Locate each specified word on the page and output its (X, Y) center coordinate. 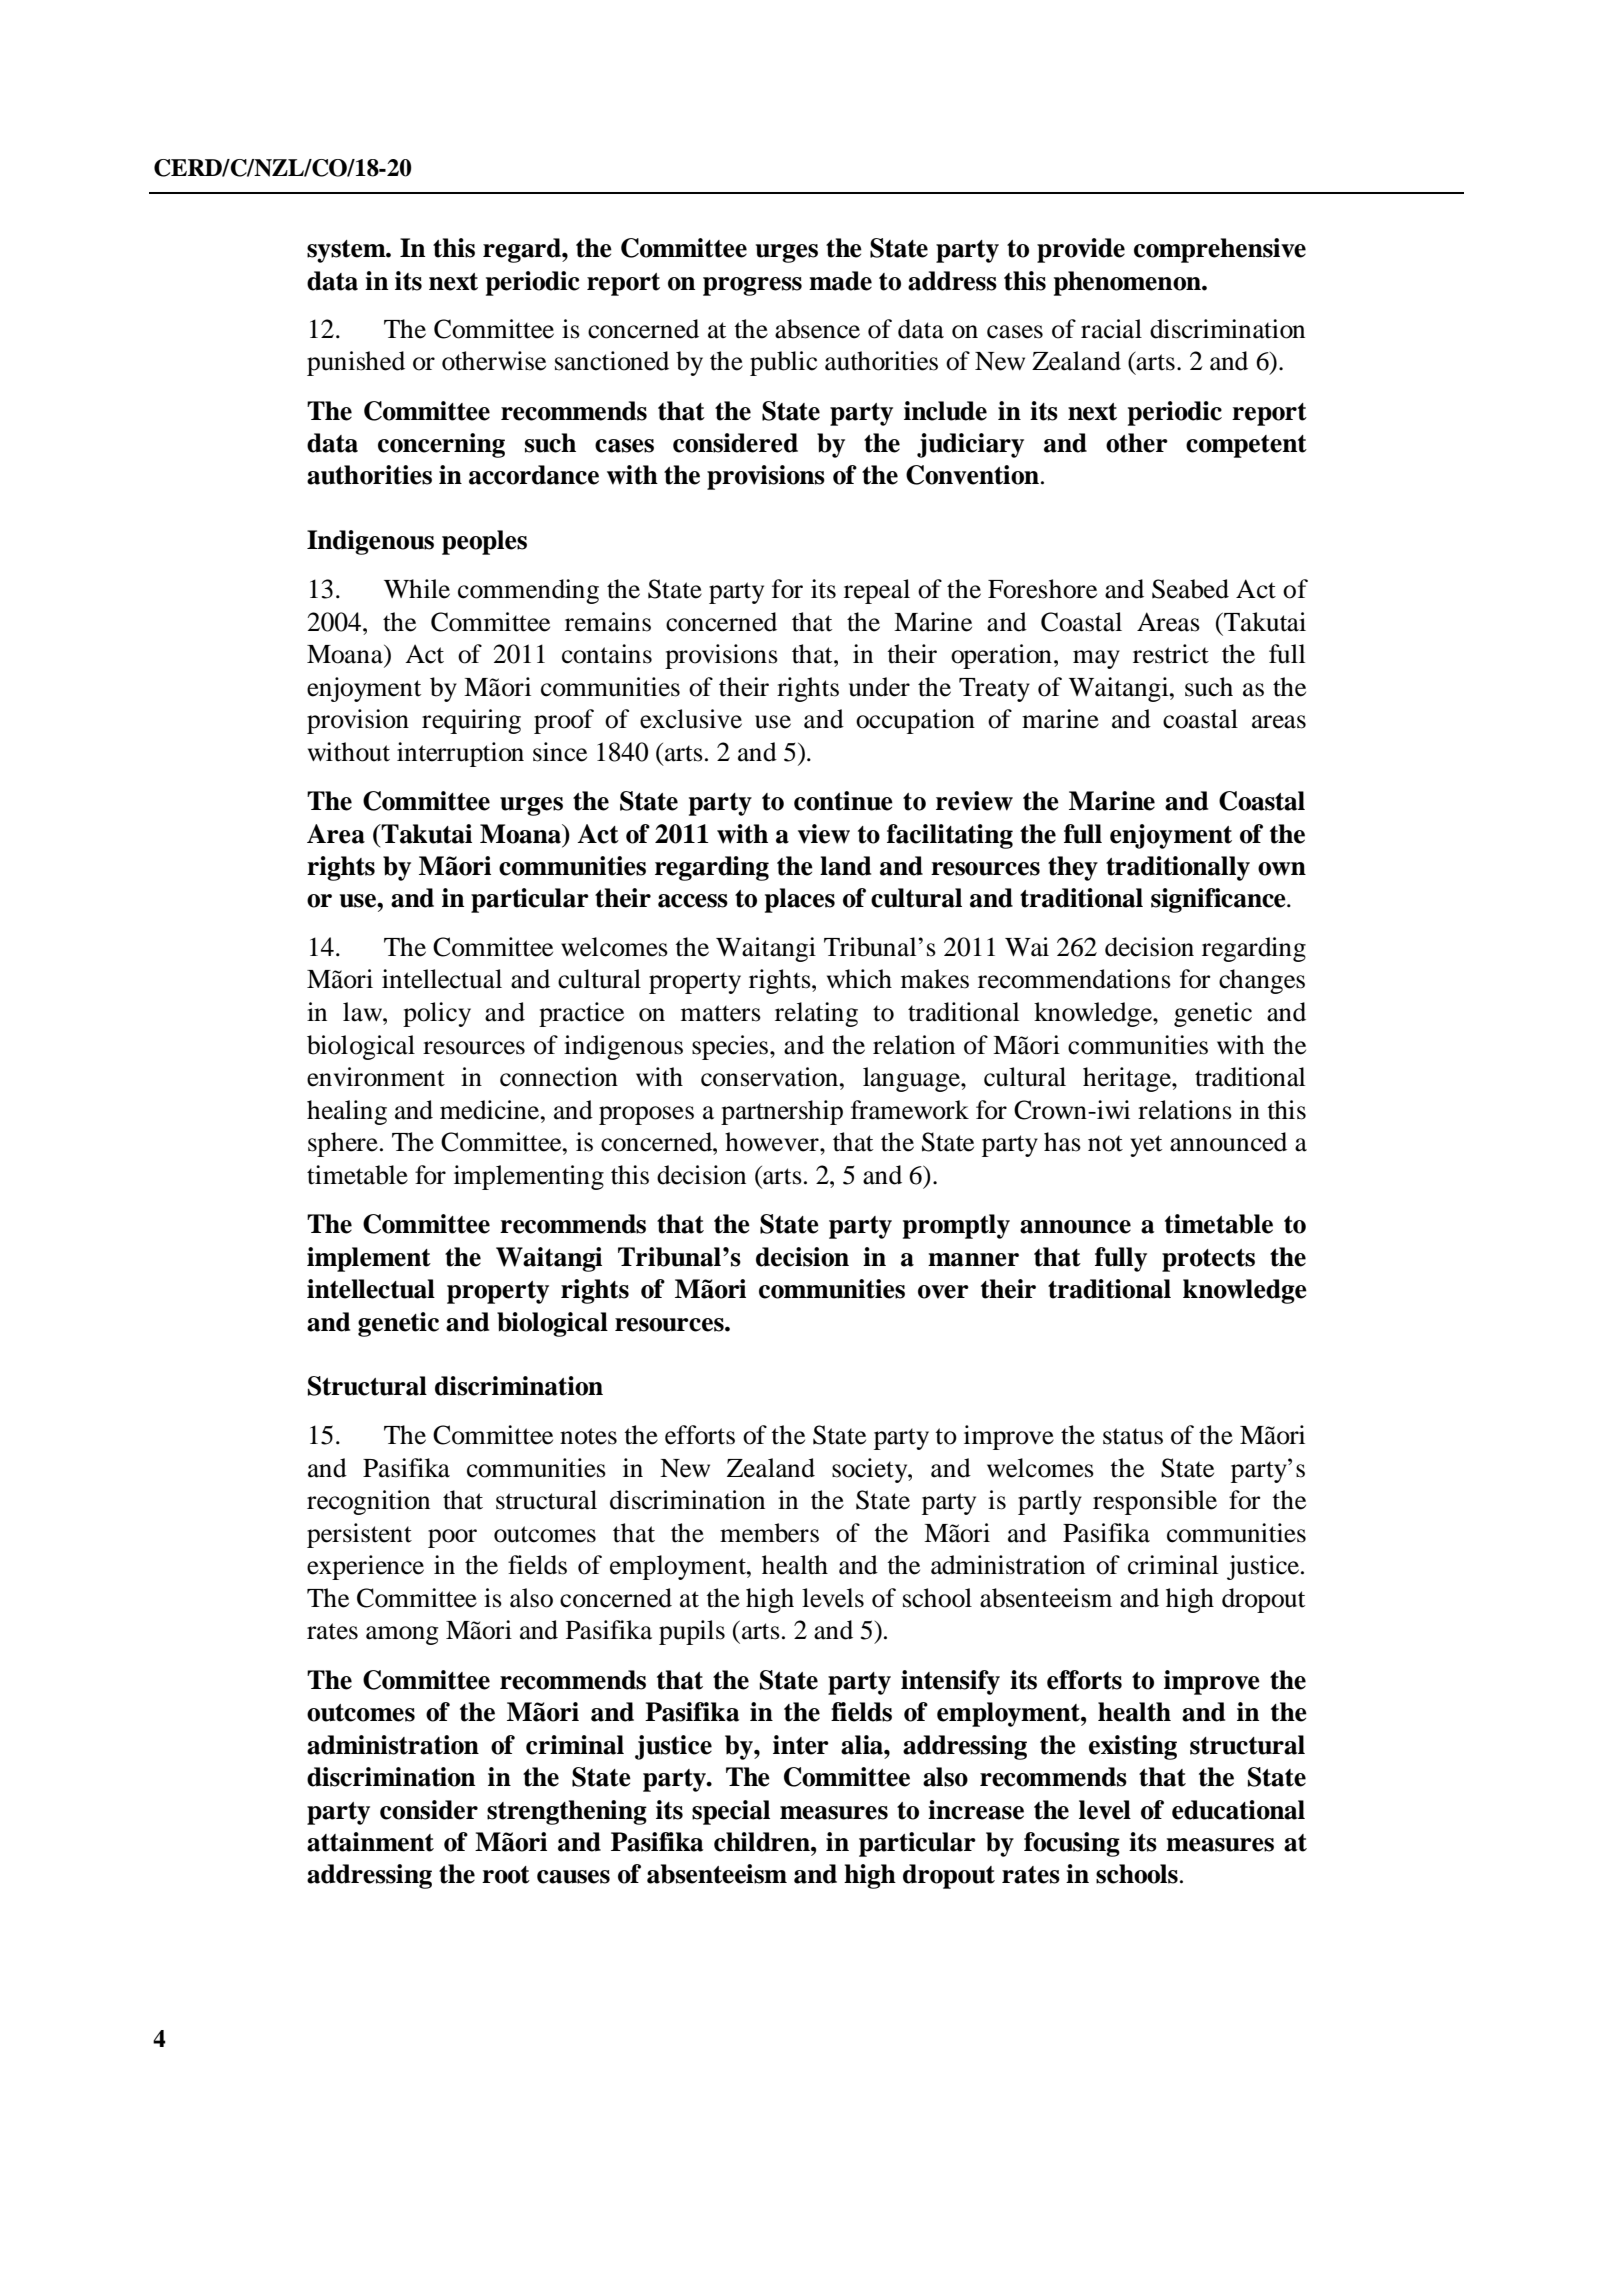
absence (817, 329)
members (769, 1533)
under (879, 687)
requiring (471, 721)
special (731, 1812)
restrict (1171, 654)
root (506, 1875)
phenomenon (1128, 283)
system (347, 251)
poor (452, 1538)
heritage (1128, 1079)
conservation (771, 1077)
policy (437, 1014)
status (1133, 1436)
